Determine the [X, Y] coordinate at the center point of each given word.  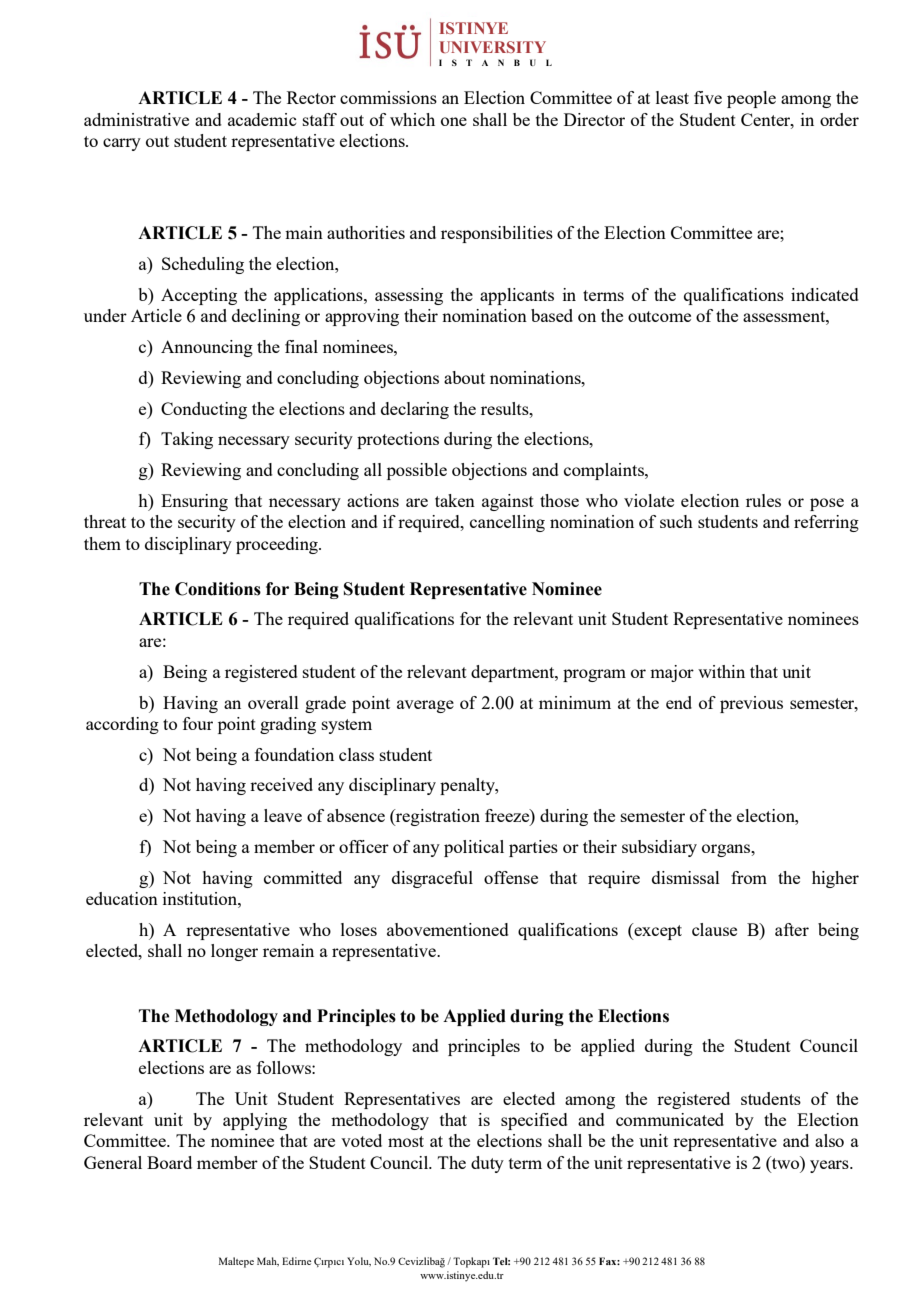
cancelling [507, 523]
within [721, 671]
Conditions [218, 589]
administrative [136, 119]
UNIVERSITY [492, 47]
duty [487, 1164]
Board [169, 1162]
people [751, 99]
